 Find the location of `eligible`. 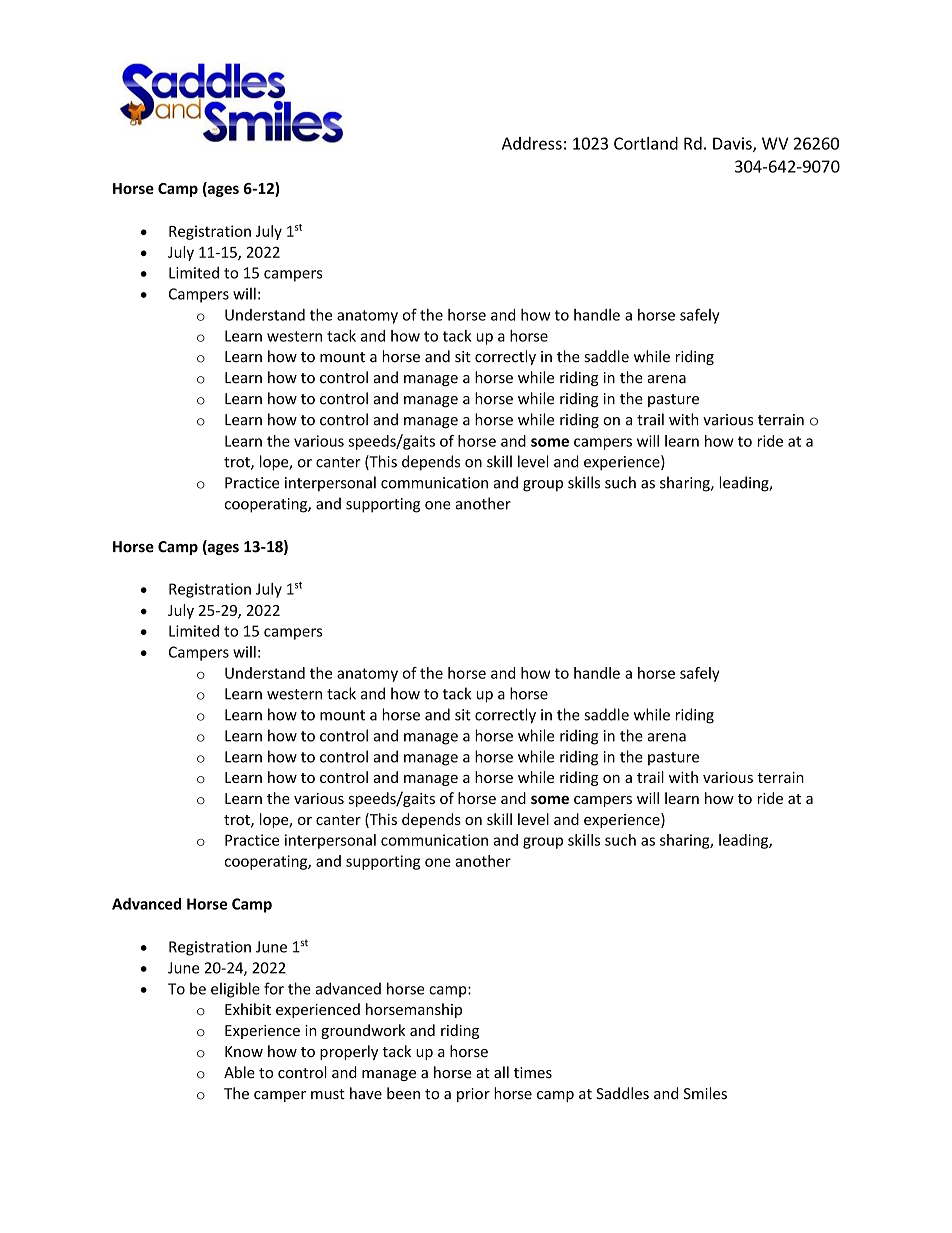

eligible is located at coordinates (235, 990).
